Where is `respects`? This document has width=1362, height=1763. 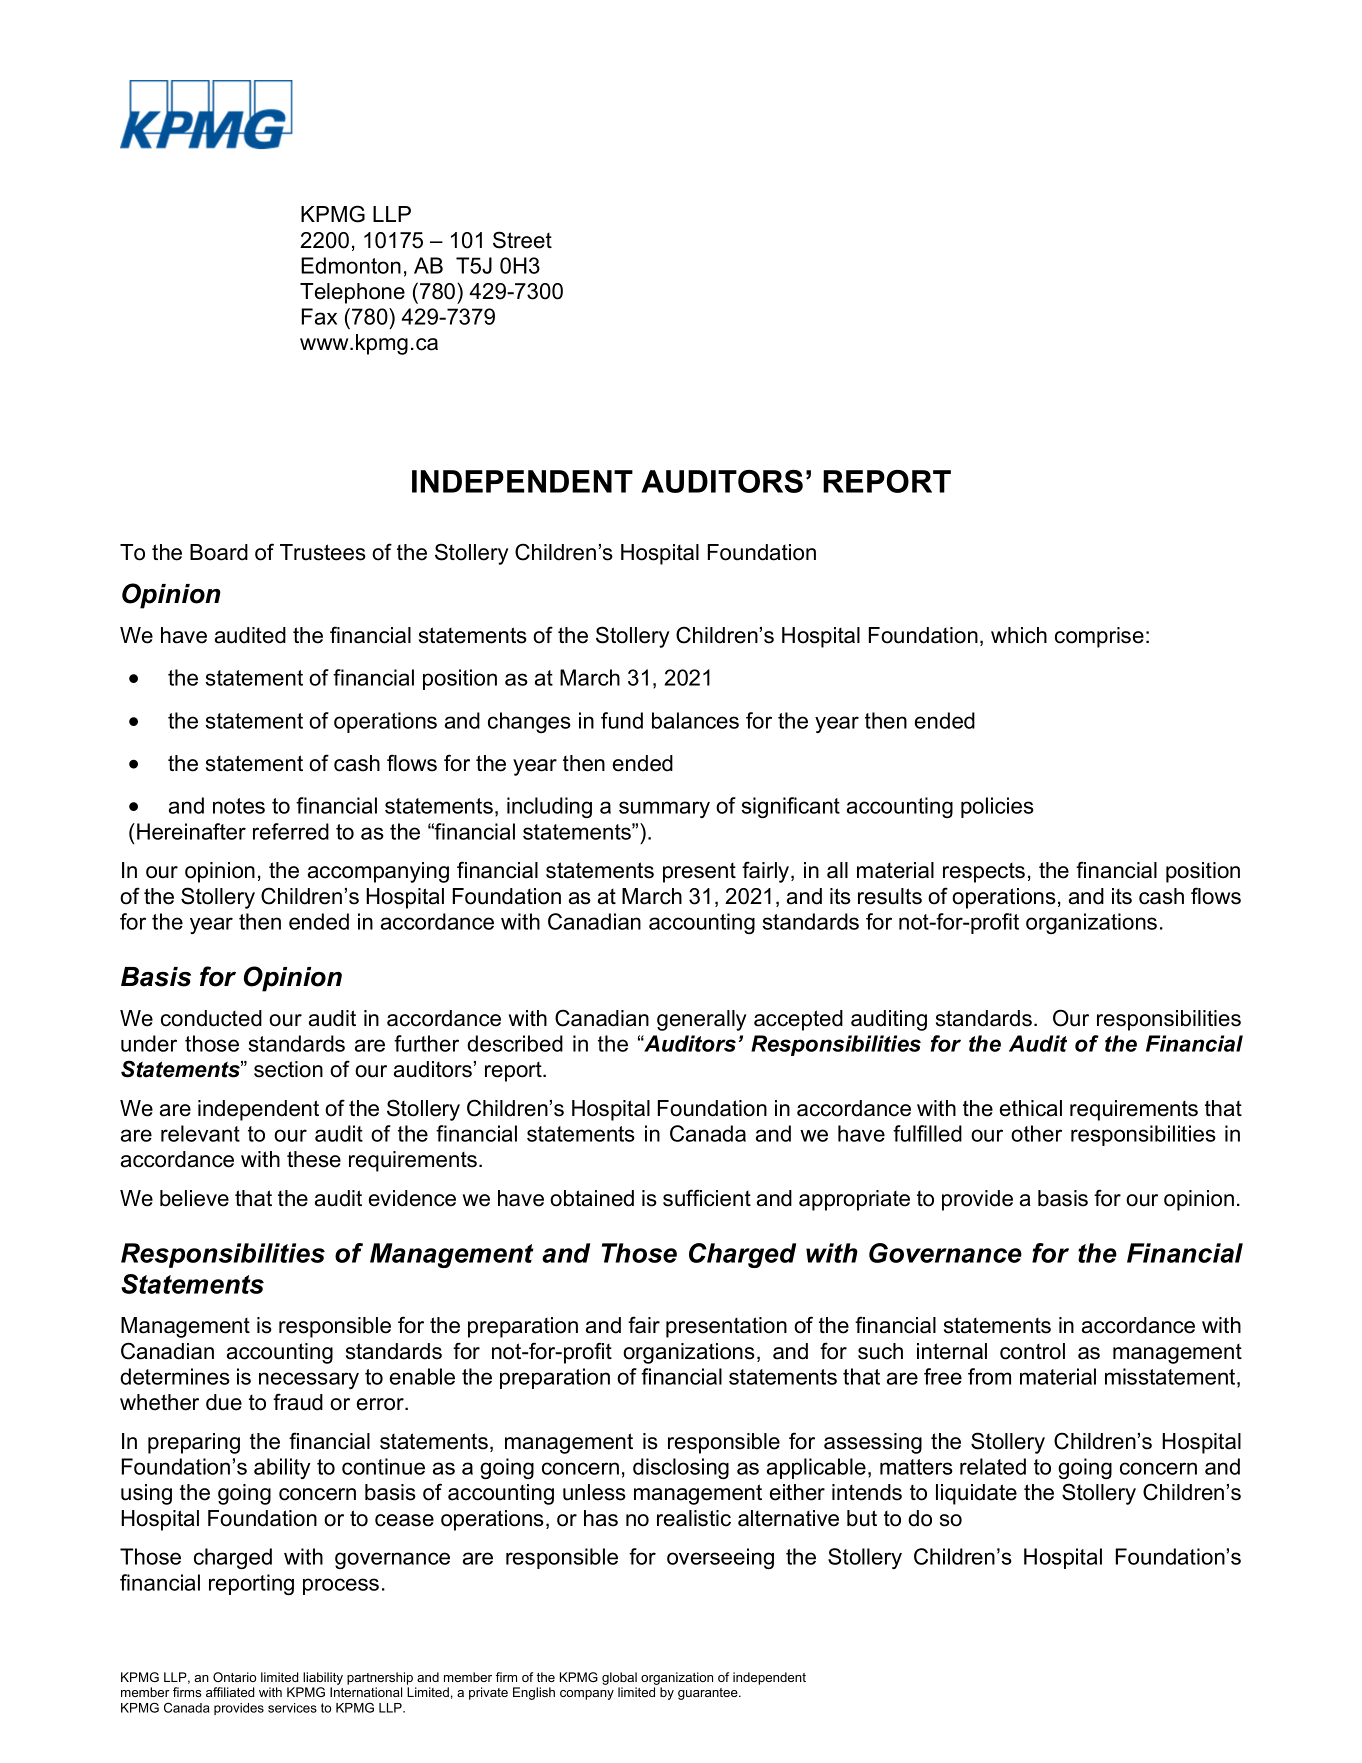
respects is located at coordinates (984, 873).
